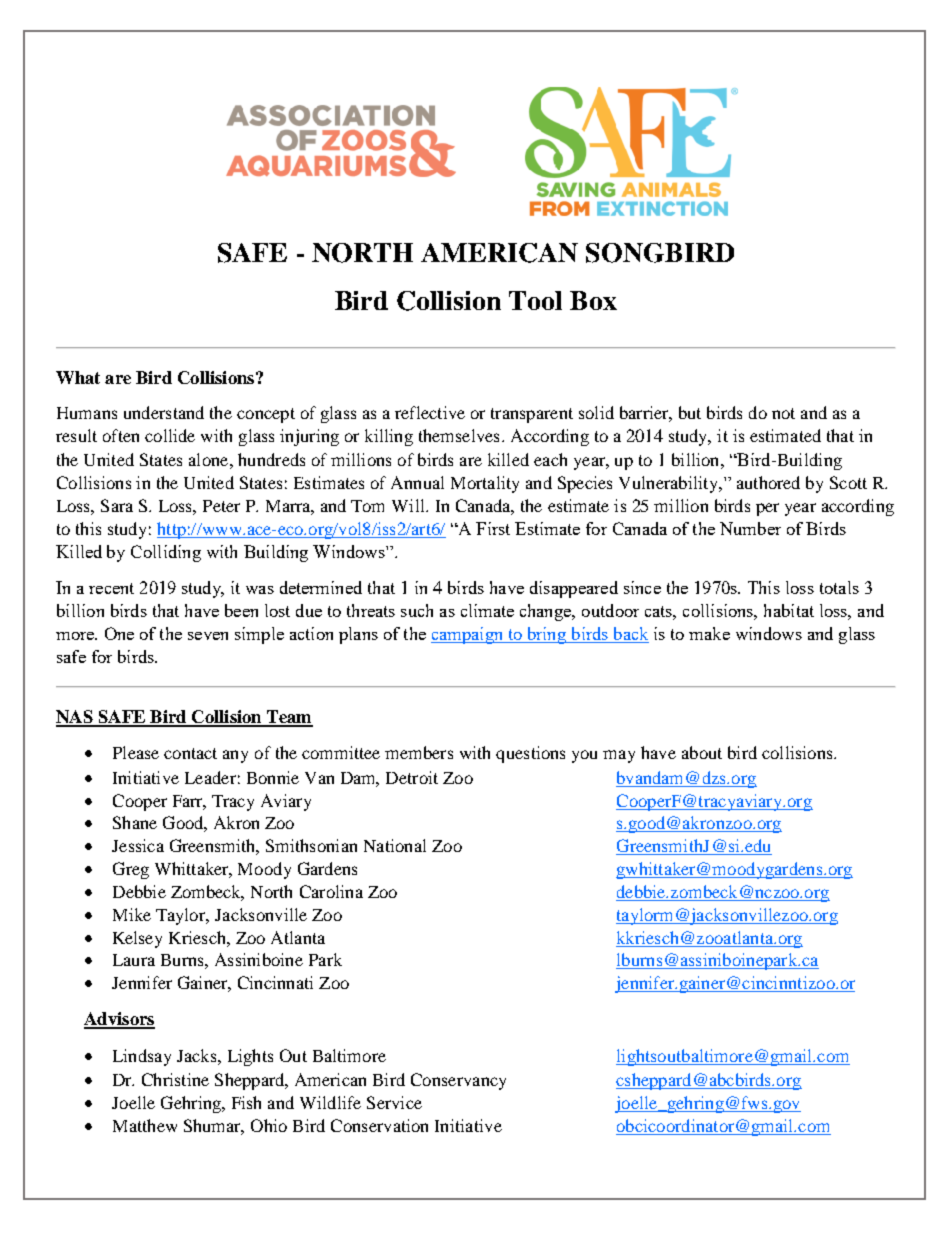 Image resolution: width=952 pixels, height=1233 pixels. What do you see at coordinates (783, 413) in the screenshot?
I see `not` at bounding box center [783, 413].
